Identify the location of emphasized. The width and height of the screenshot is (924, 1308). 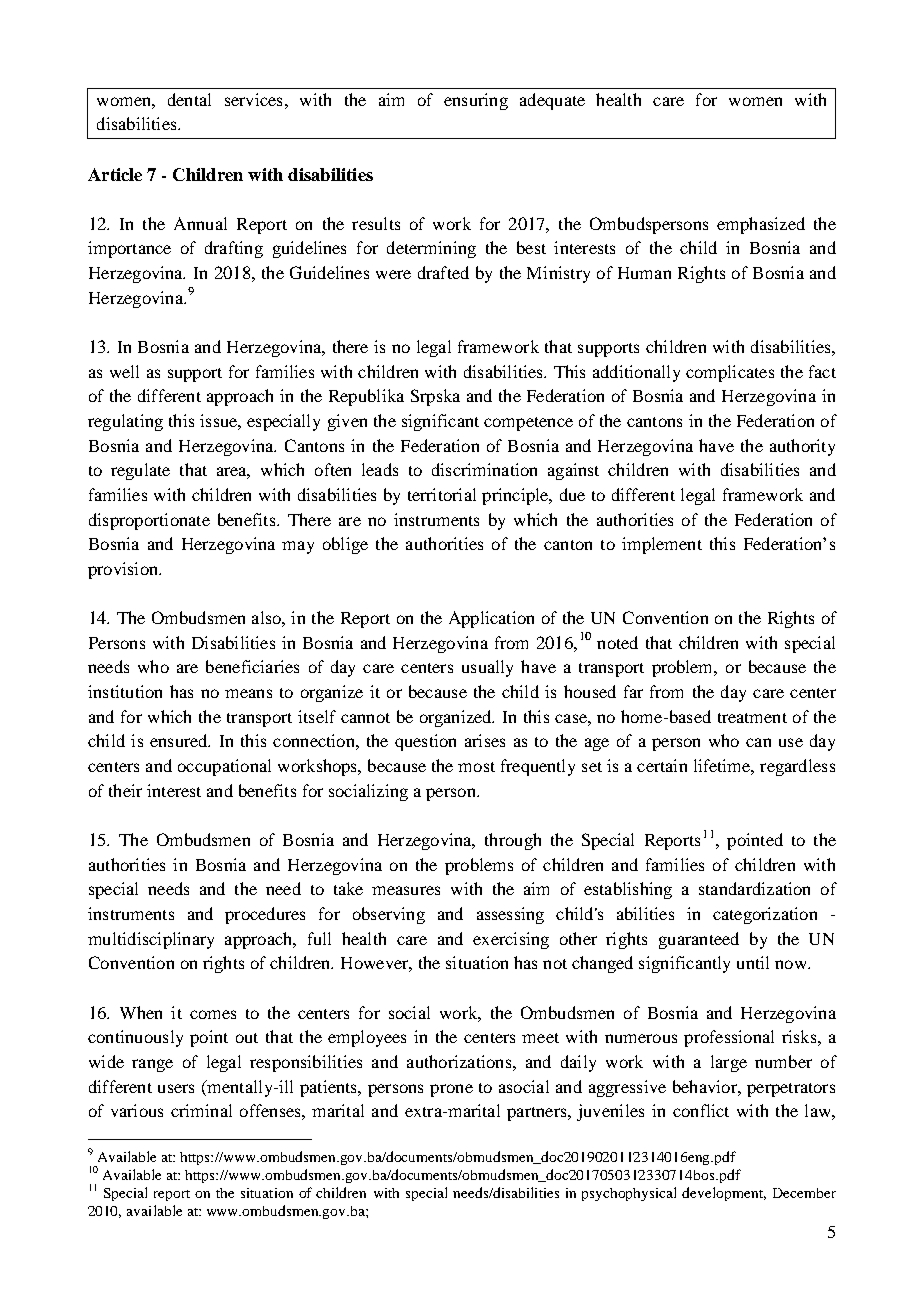
(761, 225).
